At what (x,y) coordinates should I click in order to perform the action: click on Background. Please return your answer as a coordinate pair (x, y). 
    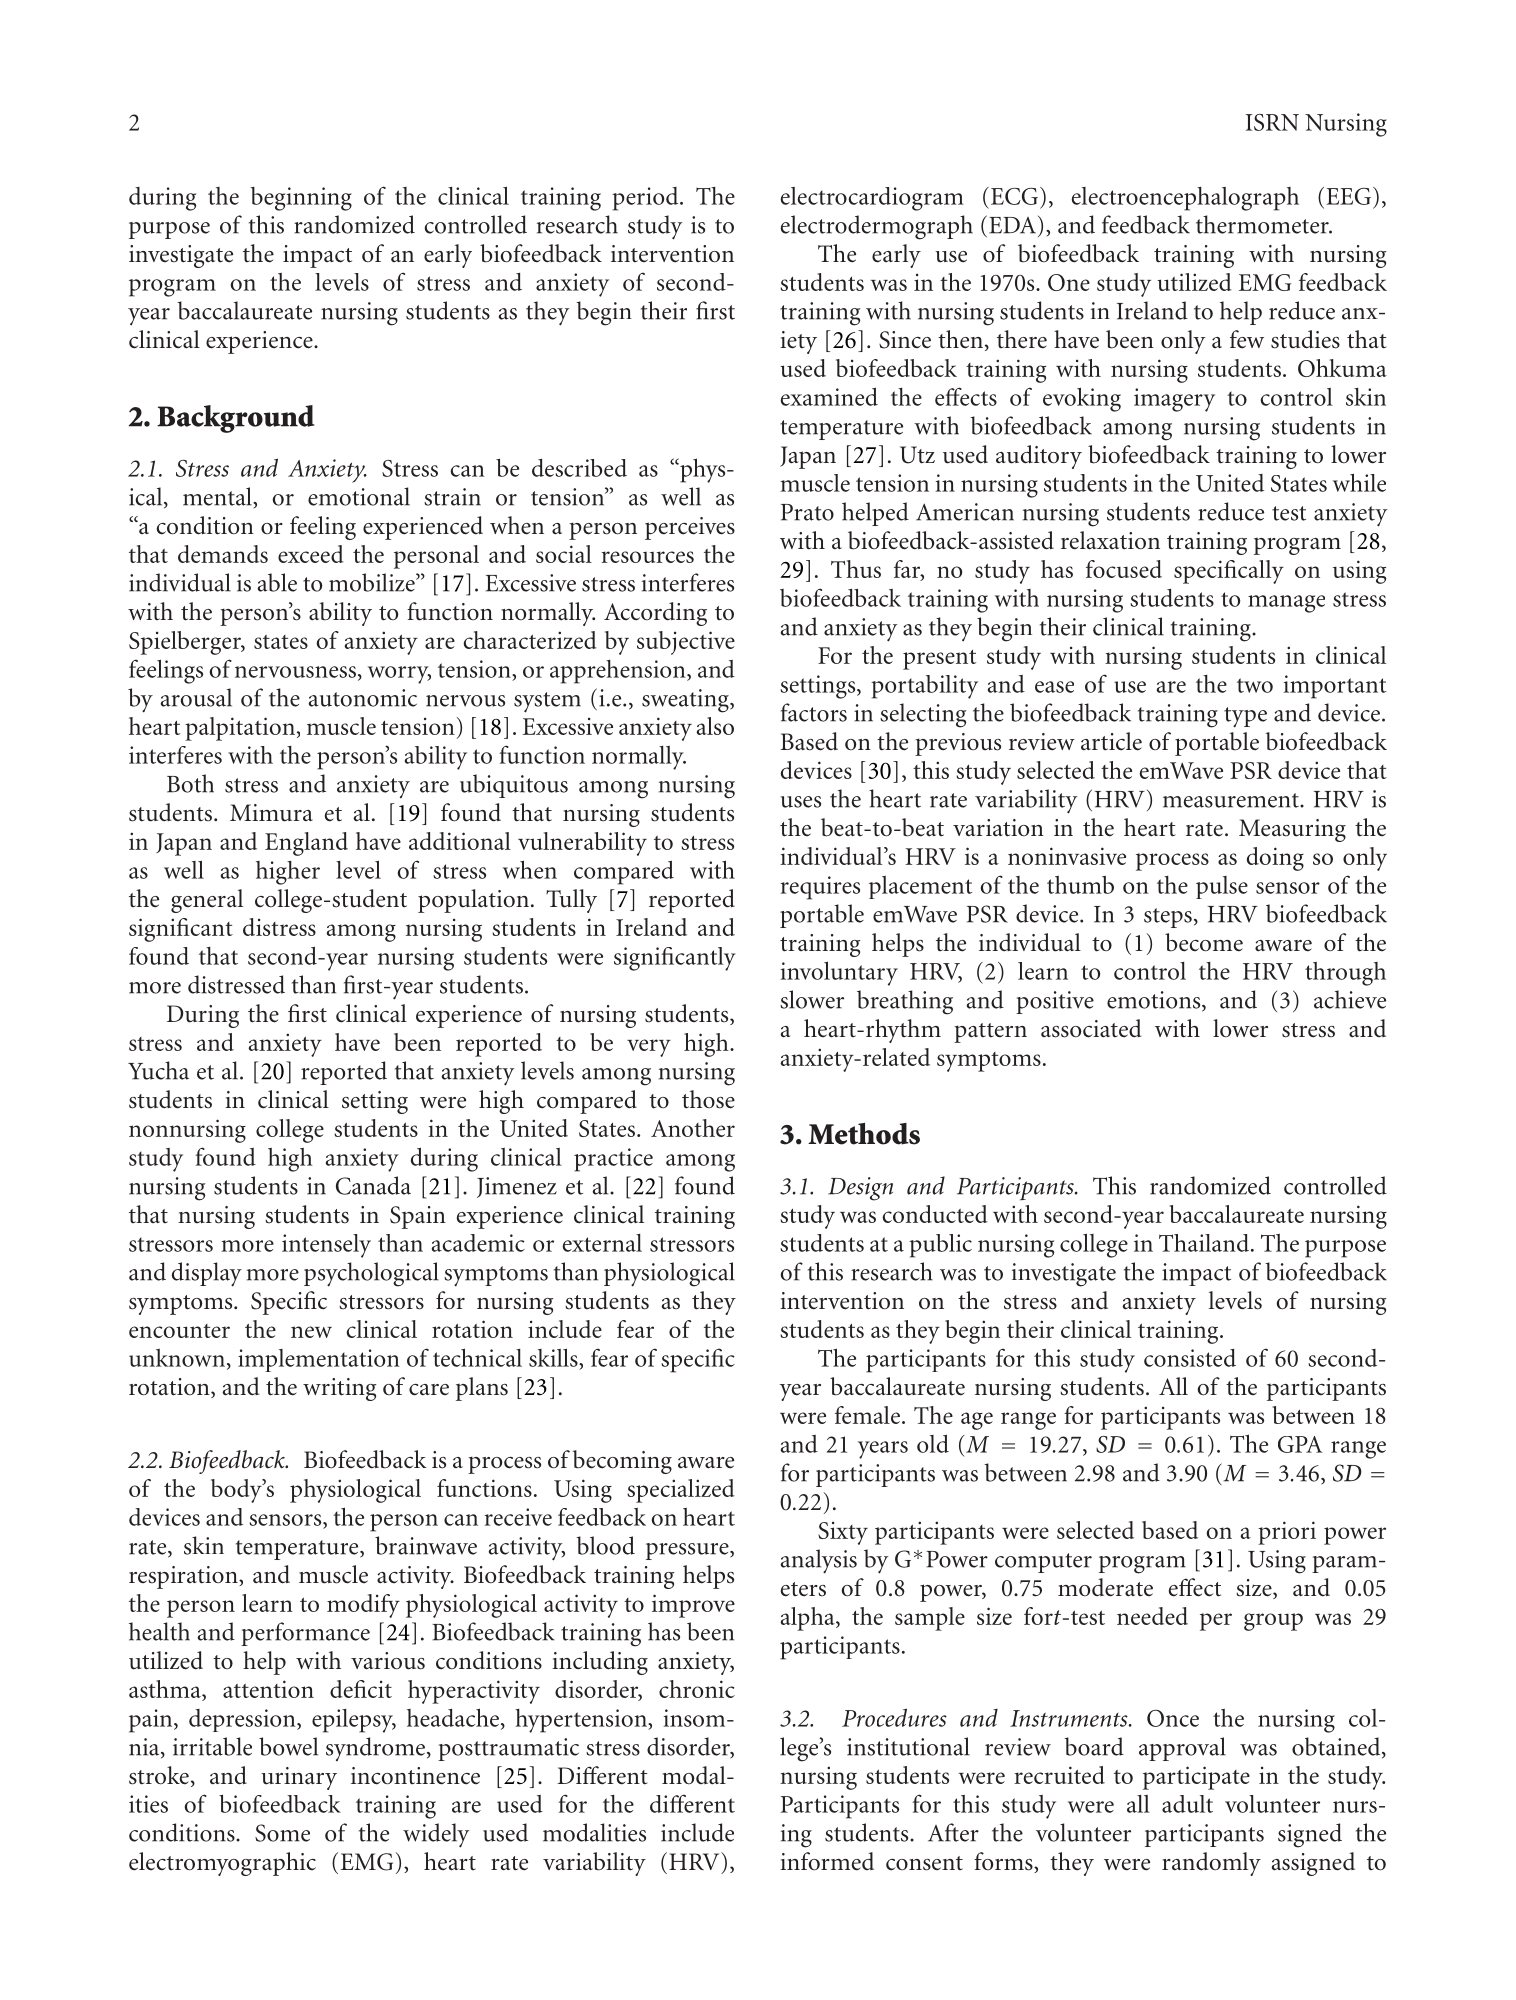
    Looking at the image, I should click on (235, 419).
